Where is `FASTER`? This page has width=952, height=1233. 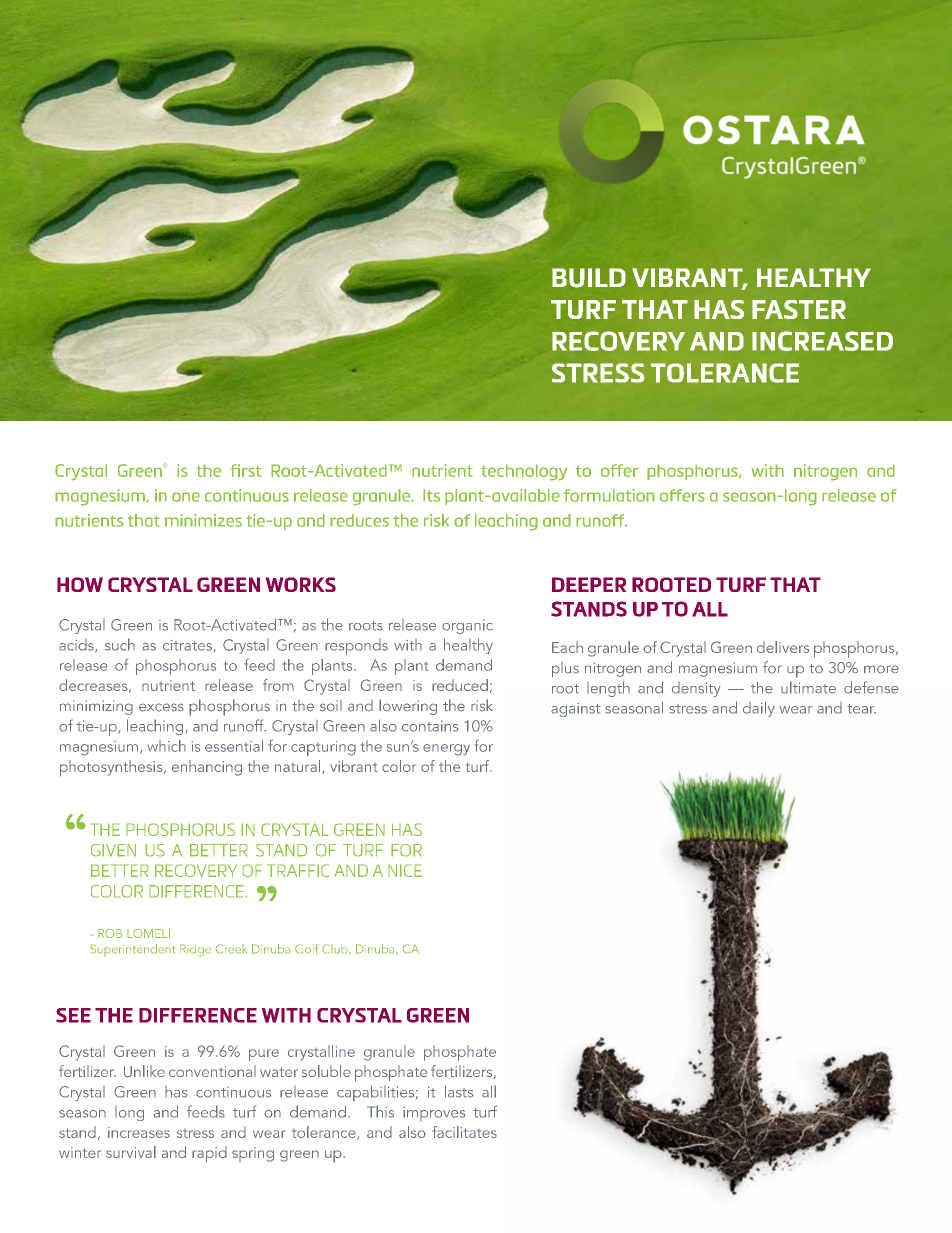 FASTER is located at coordinates (799, 309).
